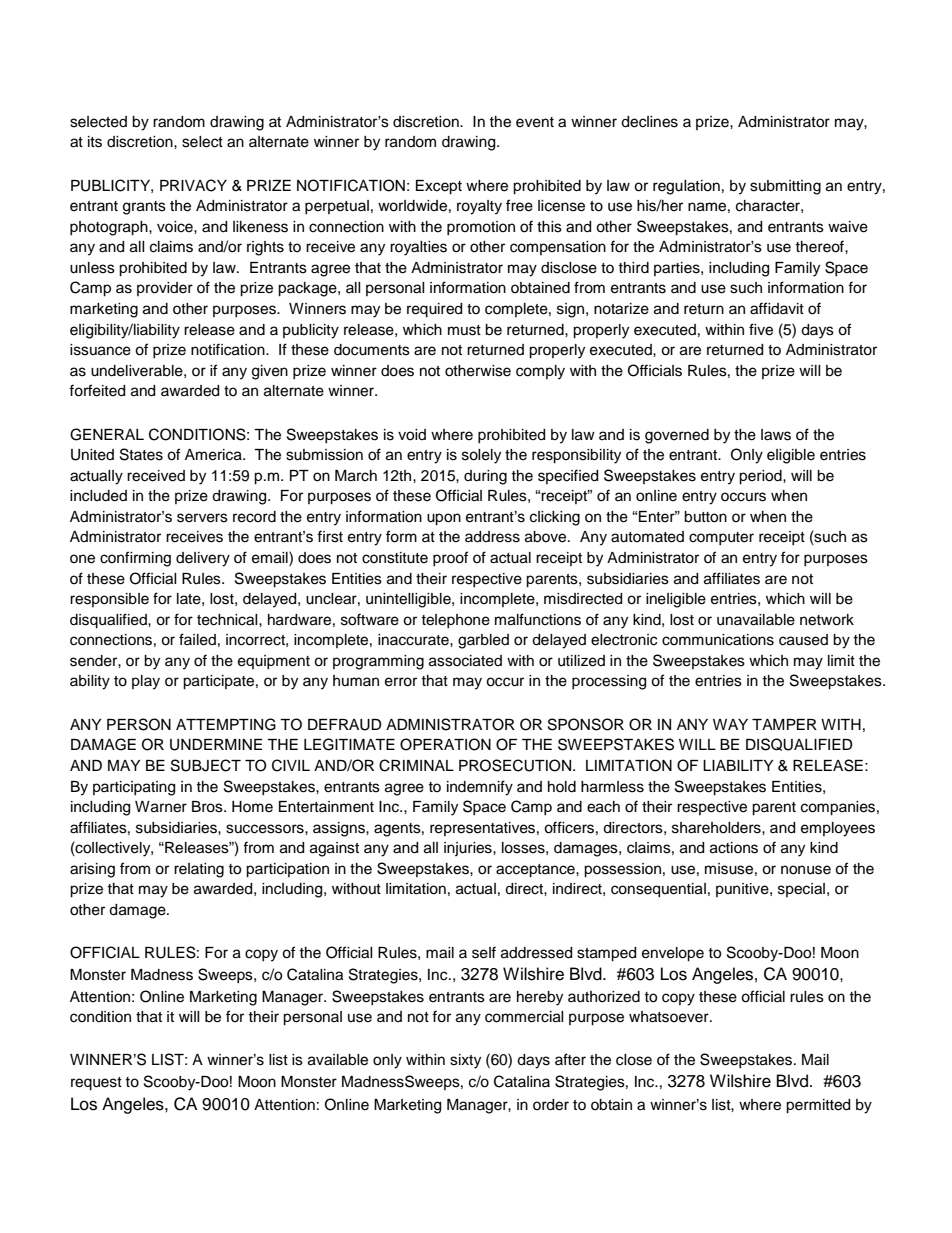  I want to click on injuries, so click(469, 849).
